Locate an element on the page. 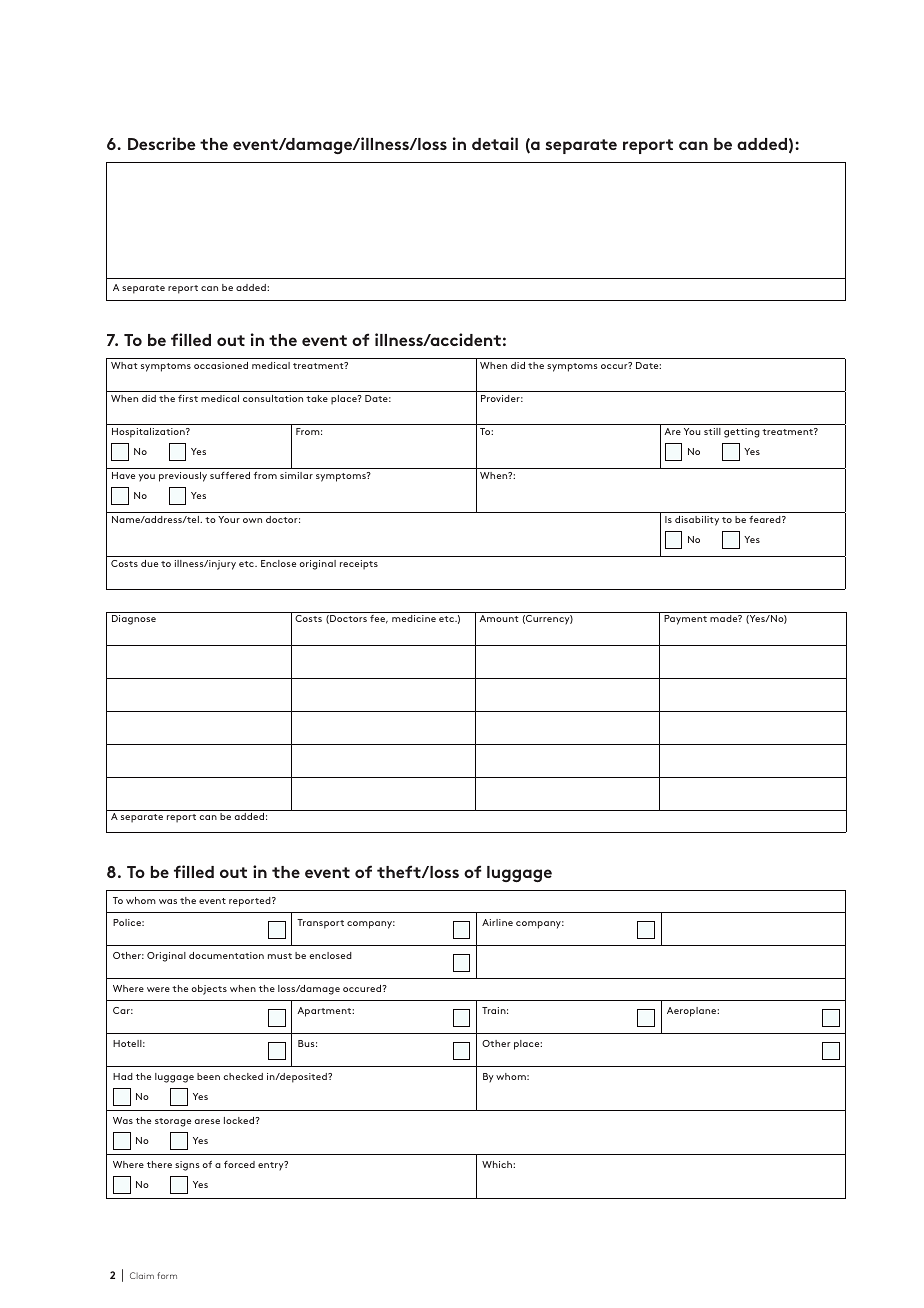 The image size is (924, 1308). getting is located at coordinates (742, 433).
